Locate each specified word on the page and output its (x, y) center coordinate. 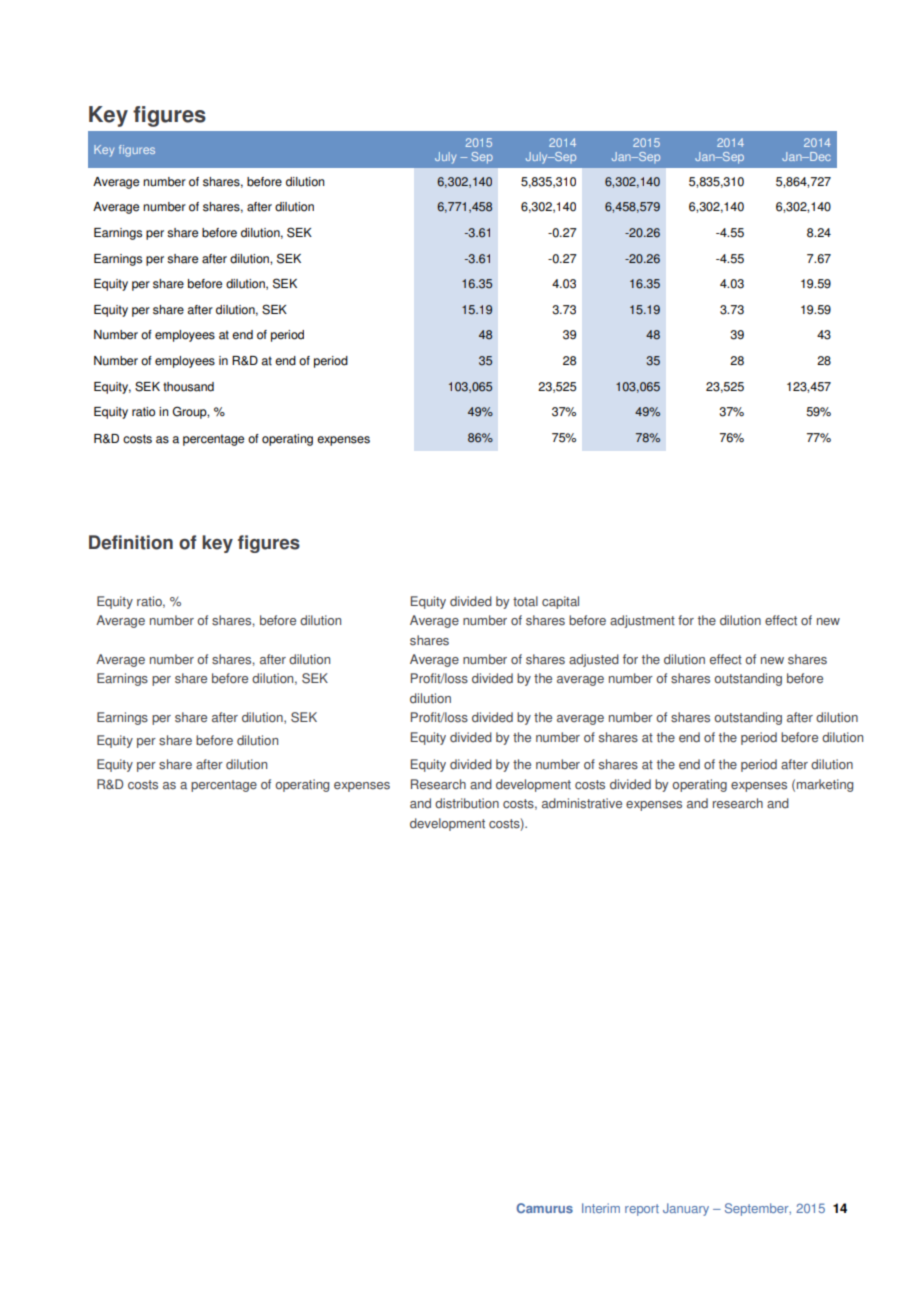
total (525, 601)
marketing (825, 785)
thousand (188, 387)
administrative (582, 803)
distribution (467, 803)
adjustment (642, 621)
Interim (601, 1208)
